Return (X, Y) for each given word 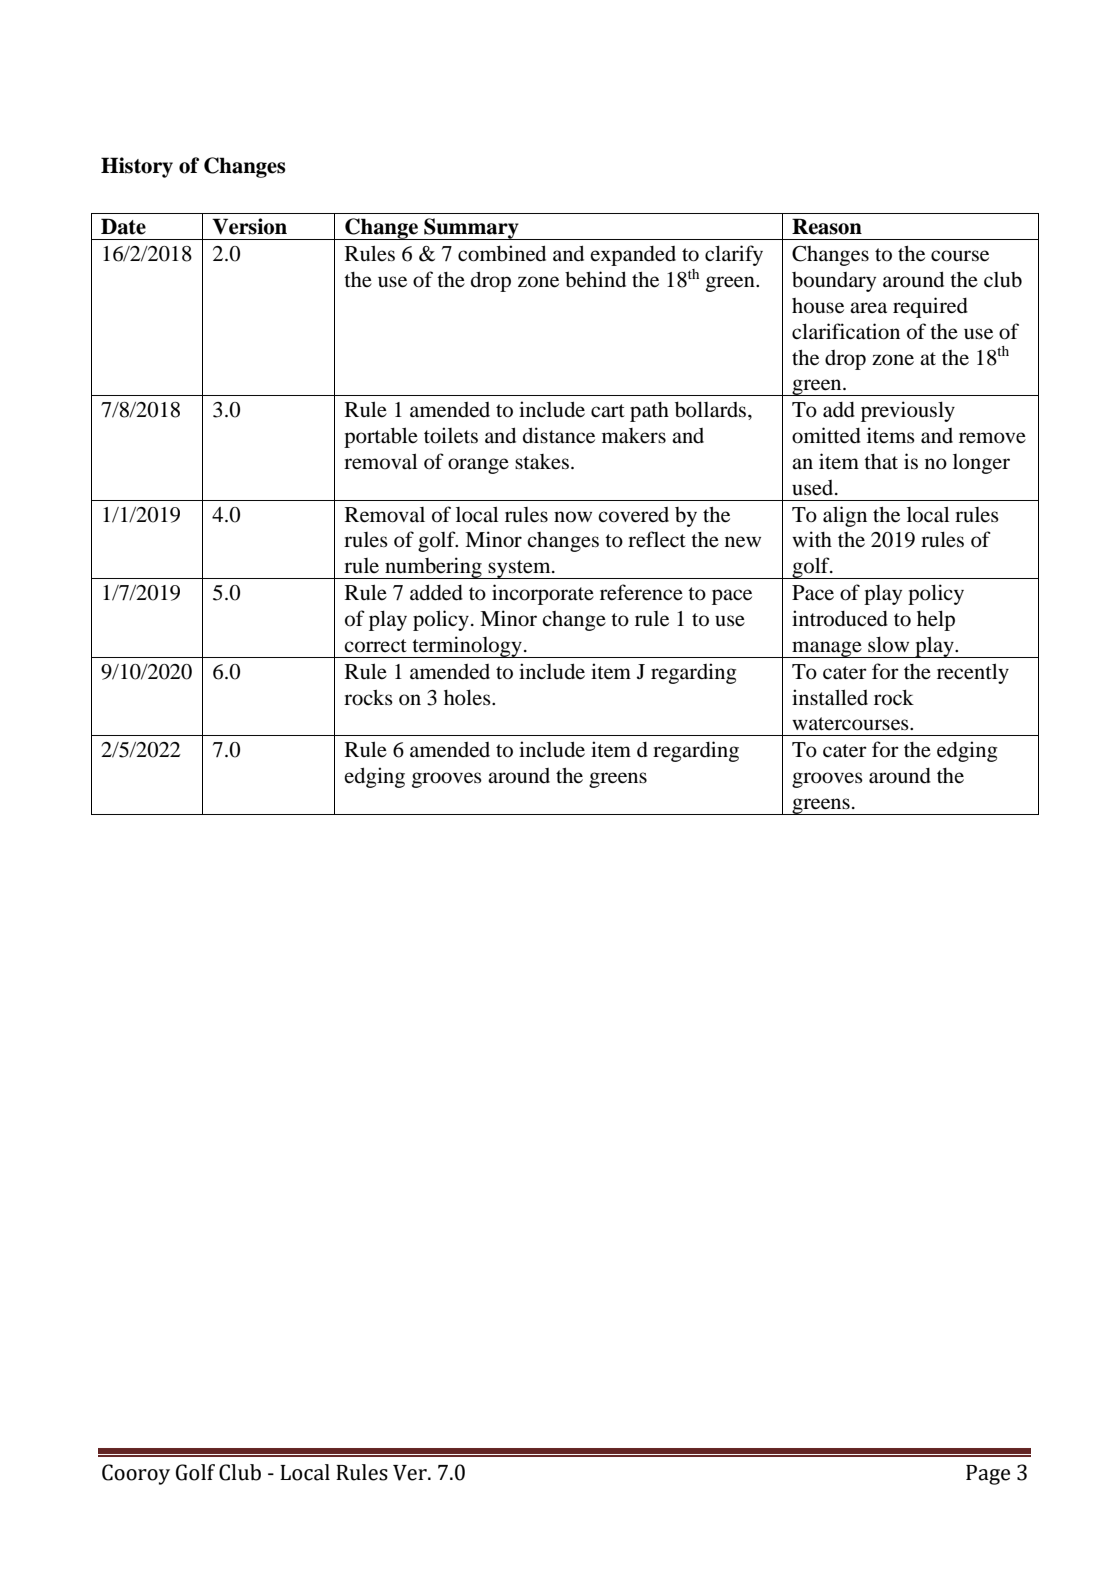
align (845, 516)
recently (973, 673)
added (436, 592)
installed (830, 697)
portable (381, 437)
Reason (827, 226)
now (573, 517)
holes (468, 697)
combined (502, 253)
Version (249, 226)
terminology (467, 647)
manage (827, 649)
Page (988, 1475)
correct (375, 646)
